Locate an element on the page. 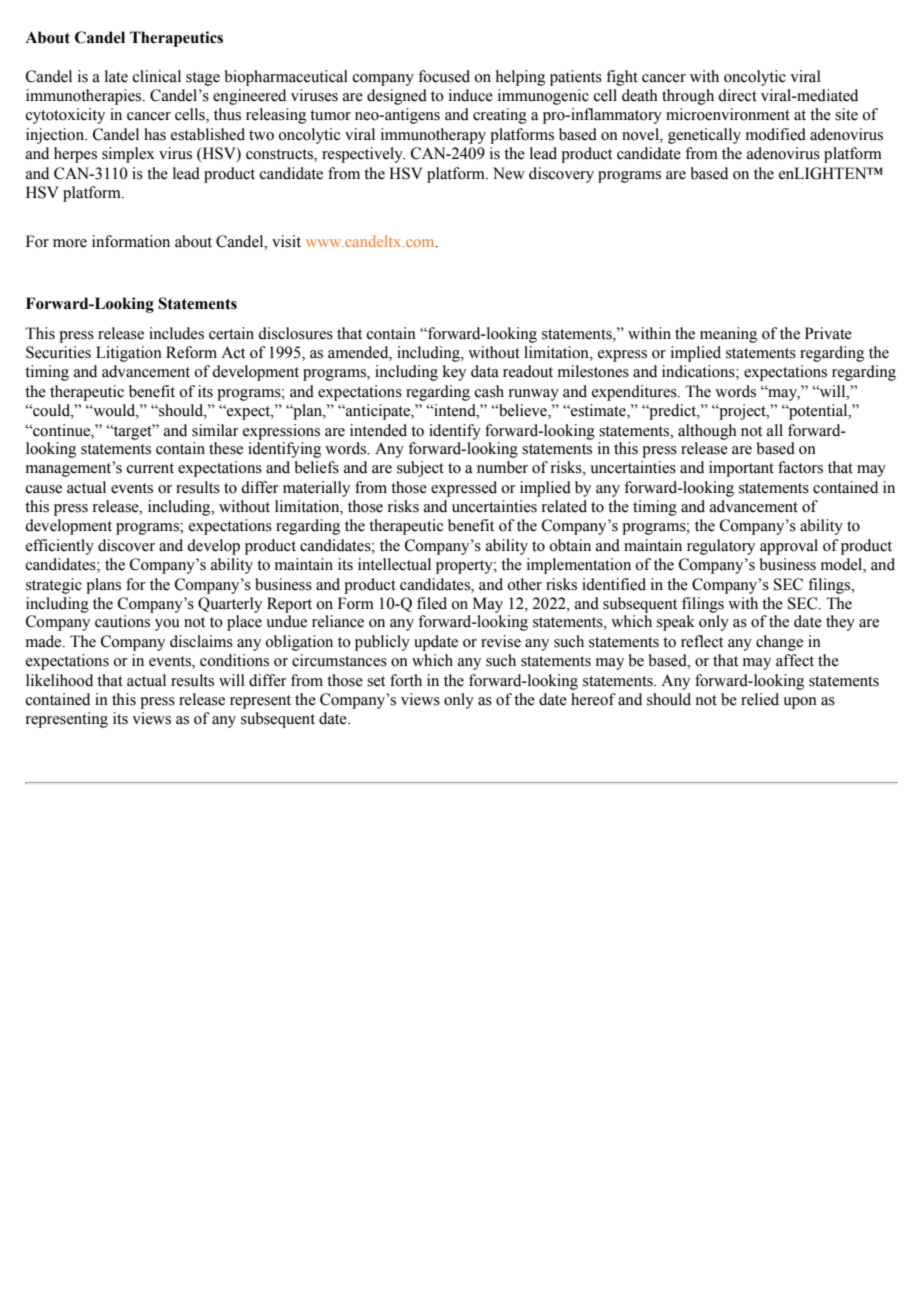 The height and width of the image is (1308, 924). induce is located at coordinates (471, 95).
